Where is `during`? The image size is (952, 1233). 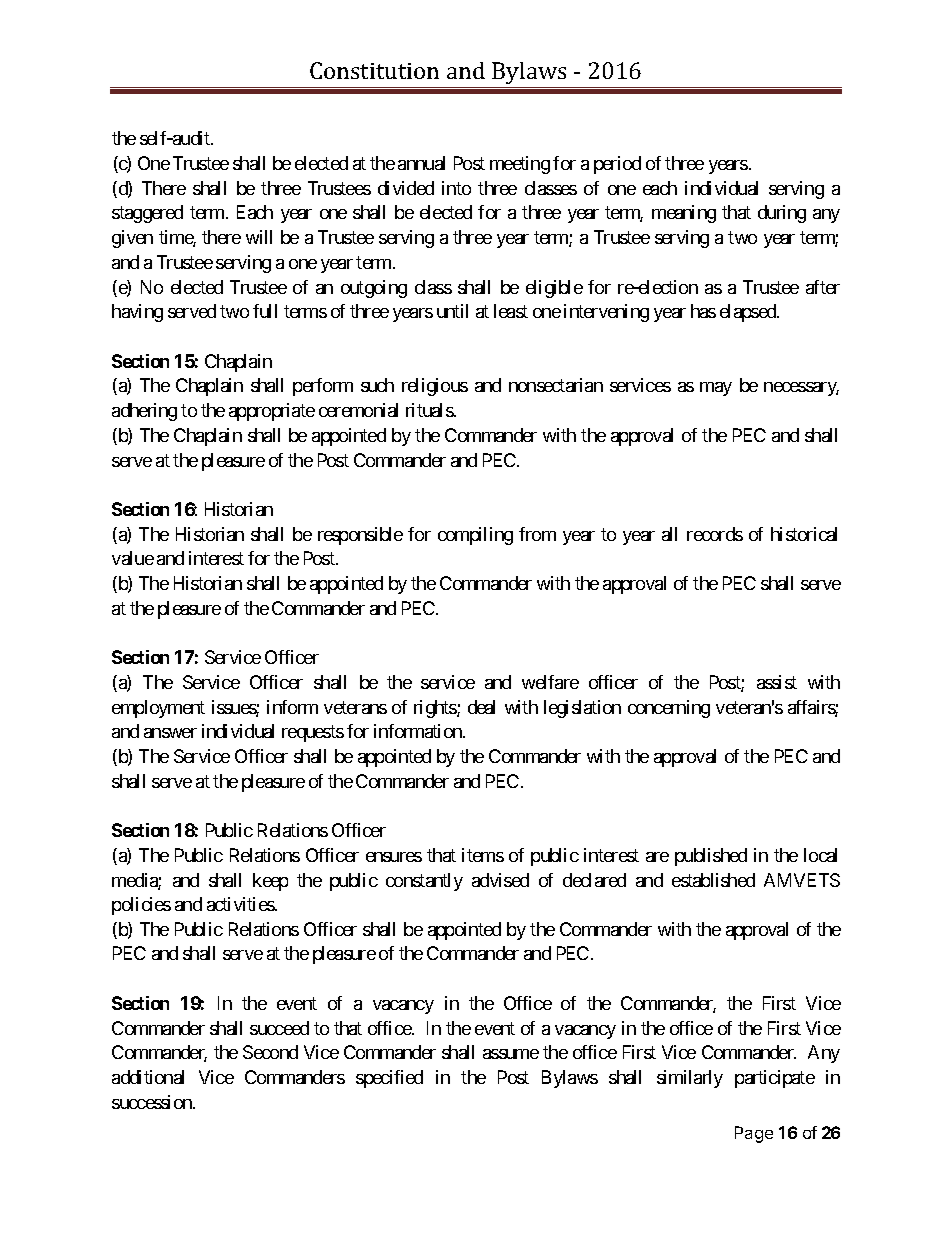
during is located at coordinates (782, 214).
